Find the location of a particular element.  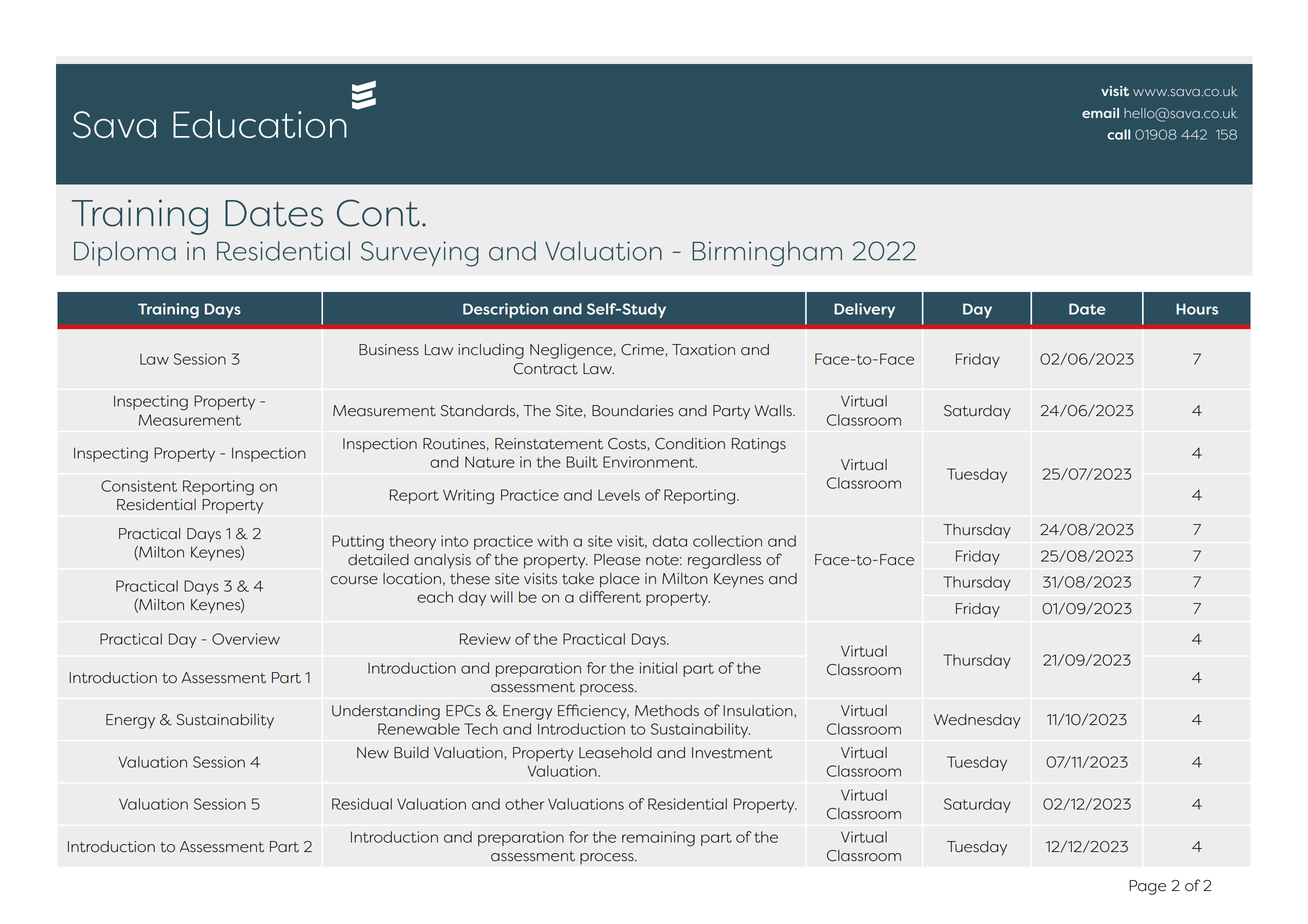

Hours is located at coordinates (1197, 309).
